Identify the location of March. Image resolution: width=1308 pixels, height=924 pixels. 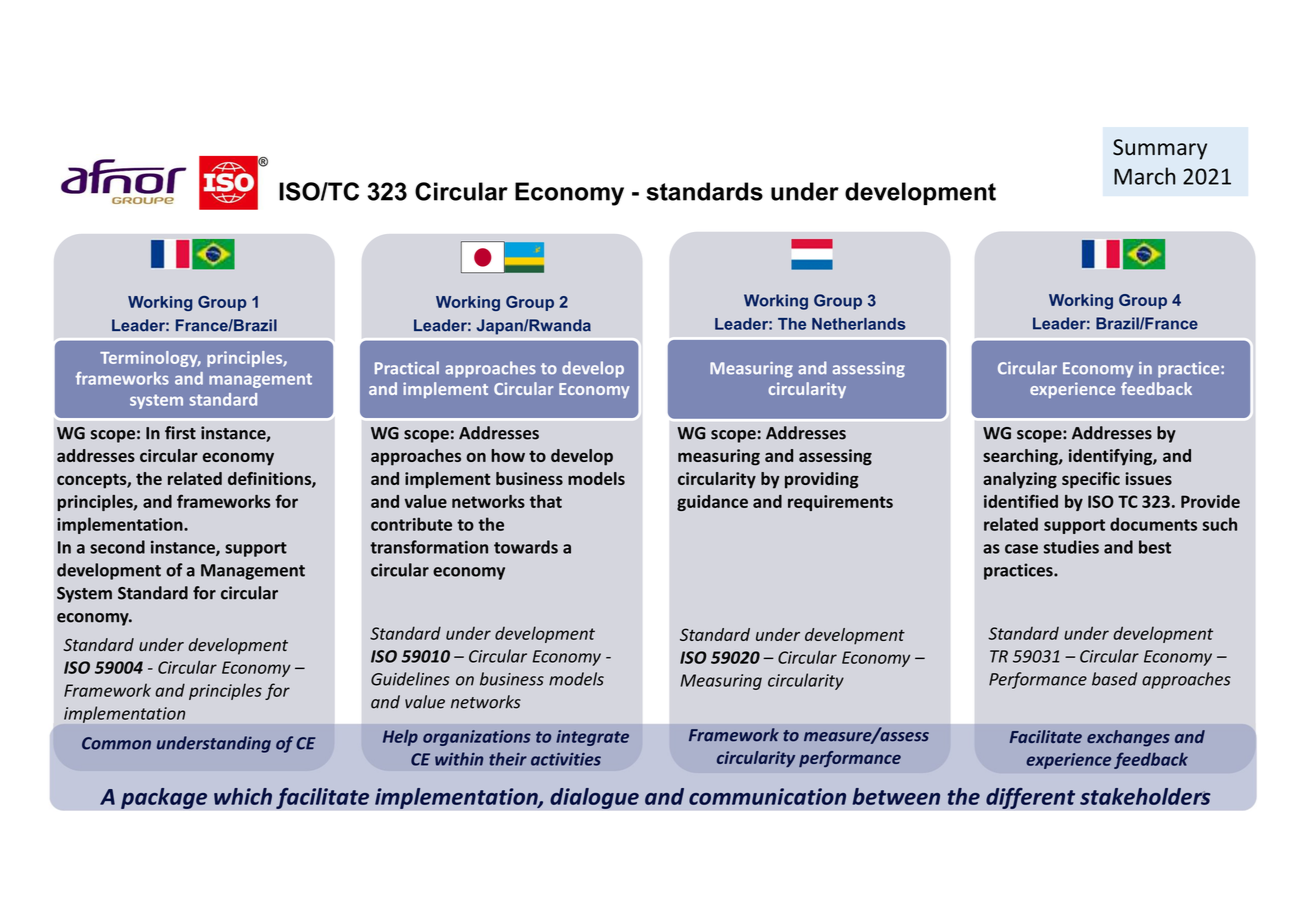
(1144, 176).
